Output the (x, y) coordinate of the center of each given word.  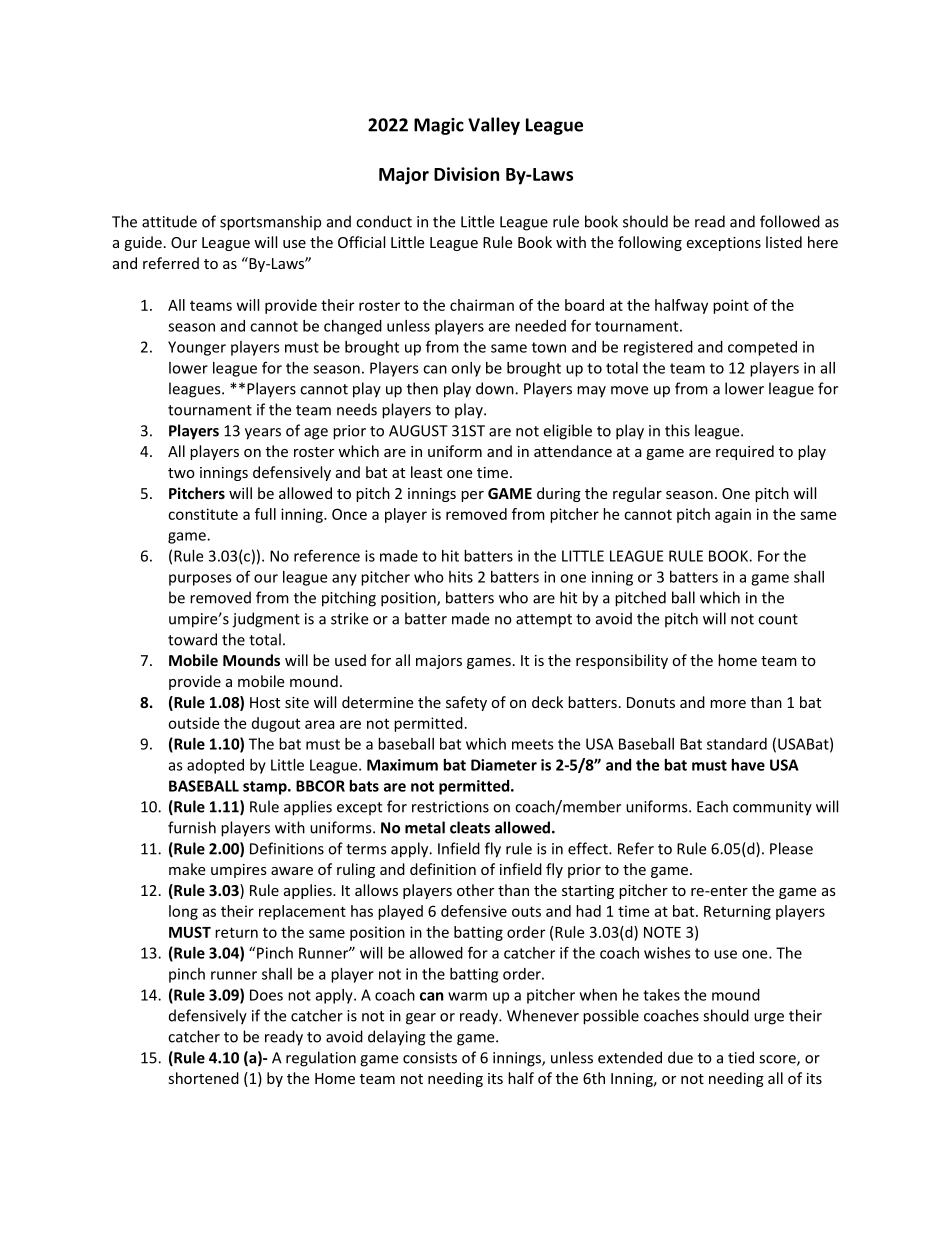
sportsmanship (270, 223)
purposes (200, 580)
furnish (192, 827)
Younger (197, 348)
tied (741, 1057)
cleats (470, 827)
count (778, 619)
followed (790, 221)
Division (466, 174)
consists (430, 1058)
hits (461, 577)
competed (762, 348)
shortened (203, 1078)
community (772, 808)
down (496, 388)
